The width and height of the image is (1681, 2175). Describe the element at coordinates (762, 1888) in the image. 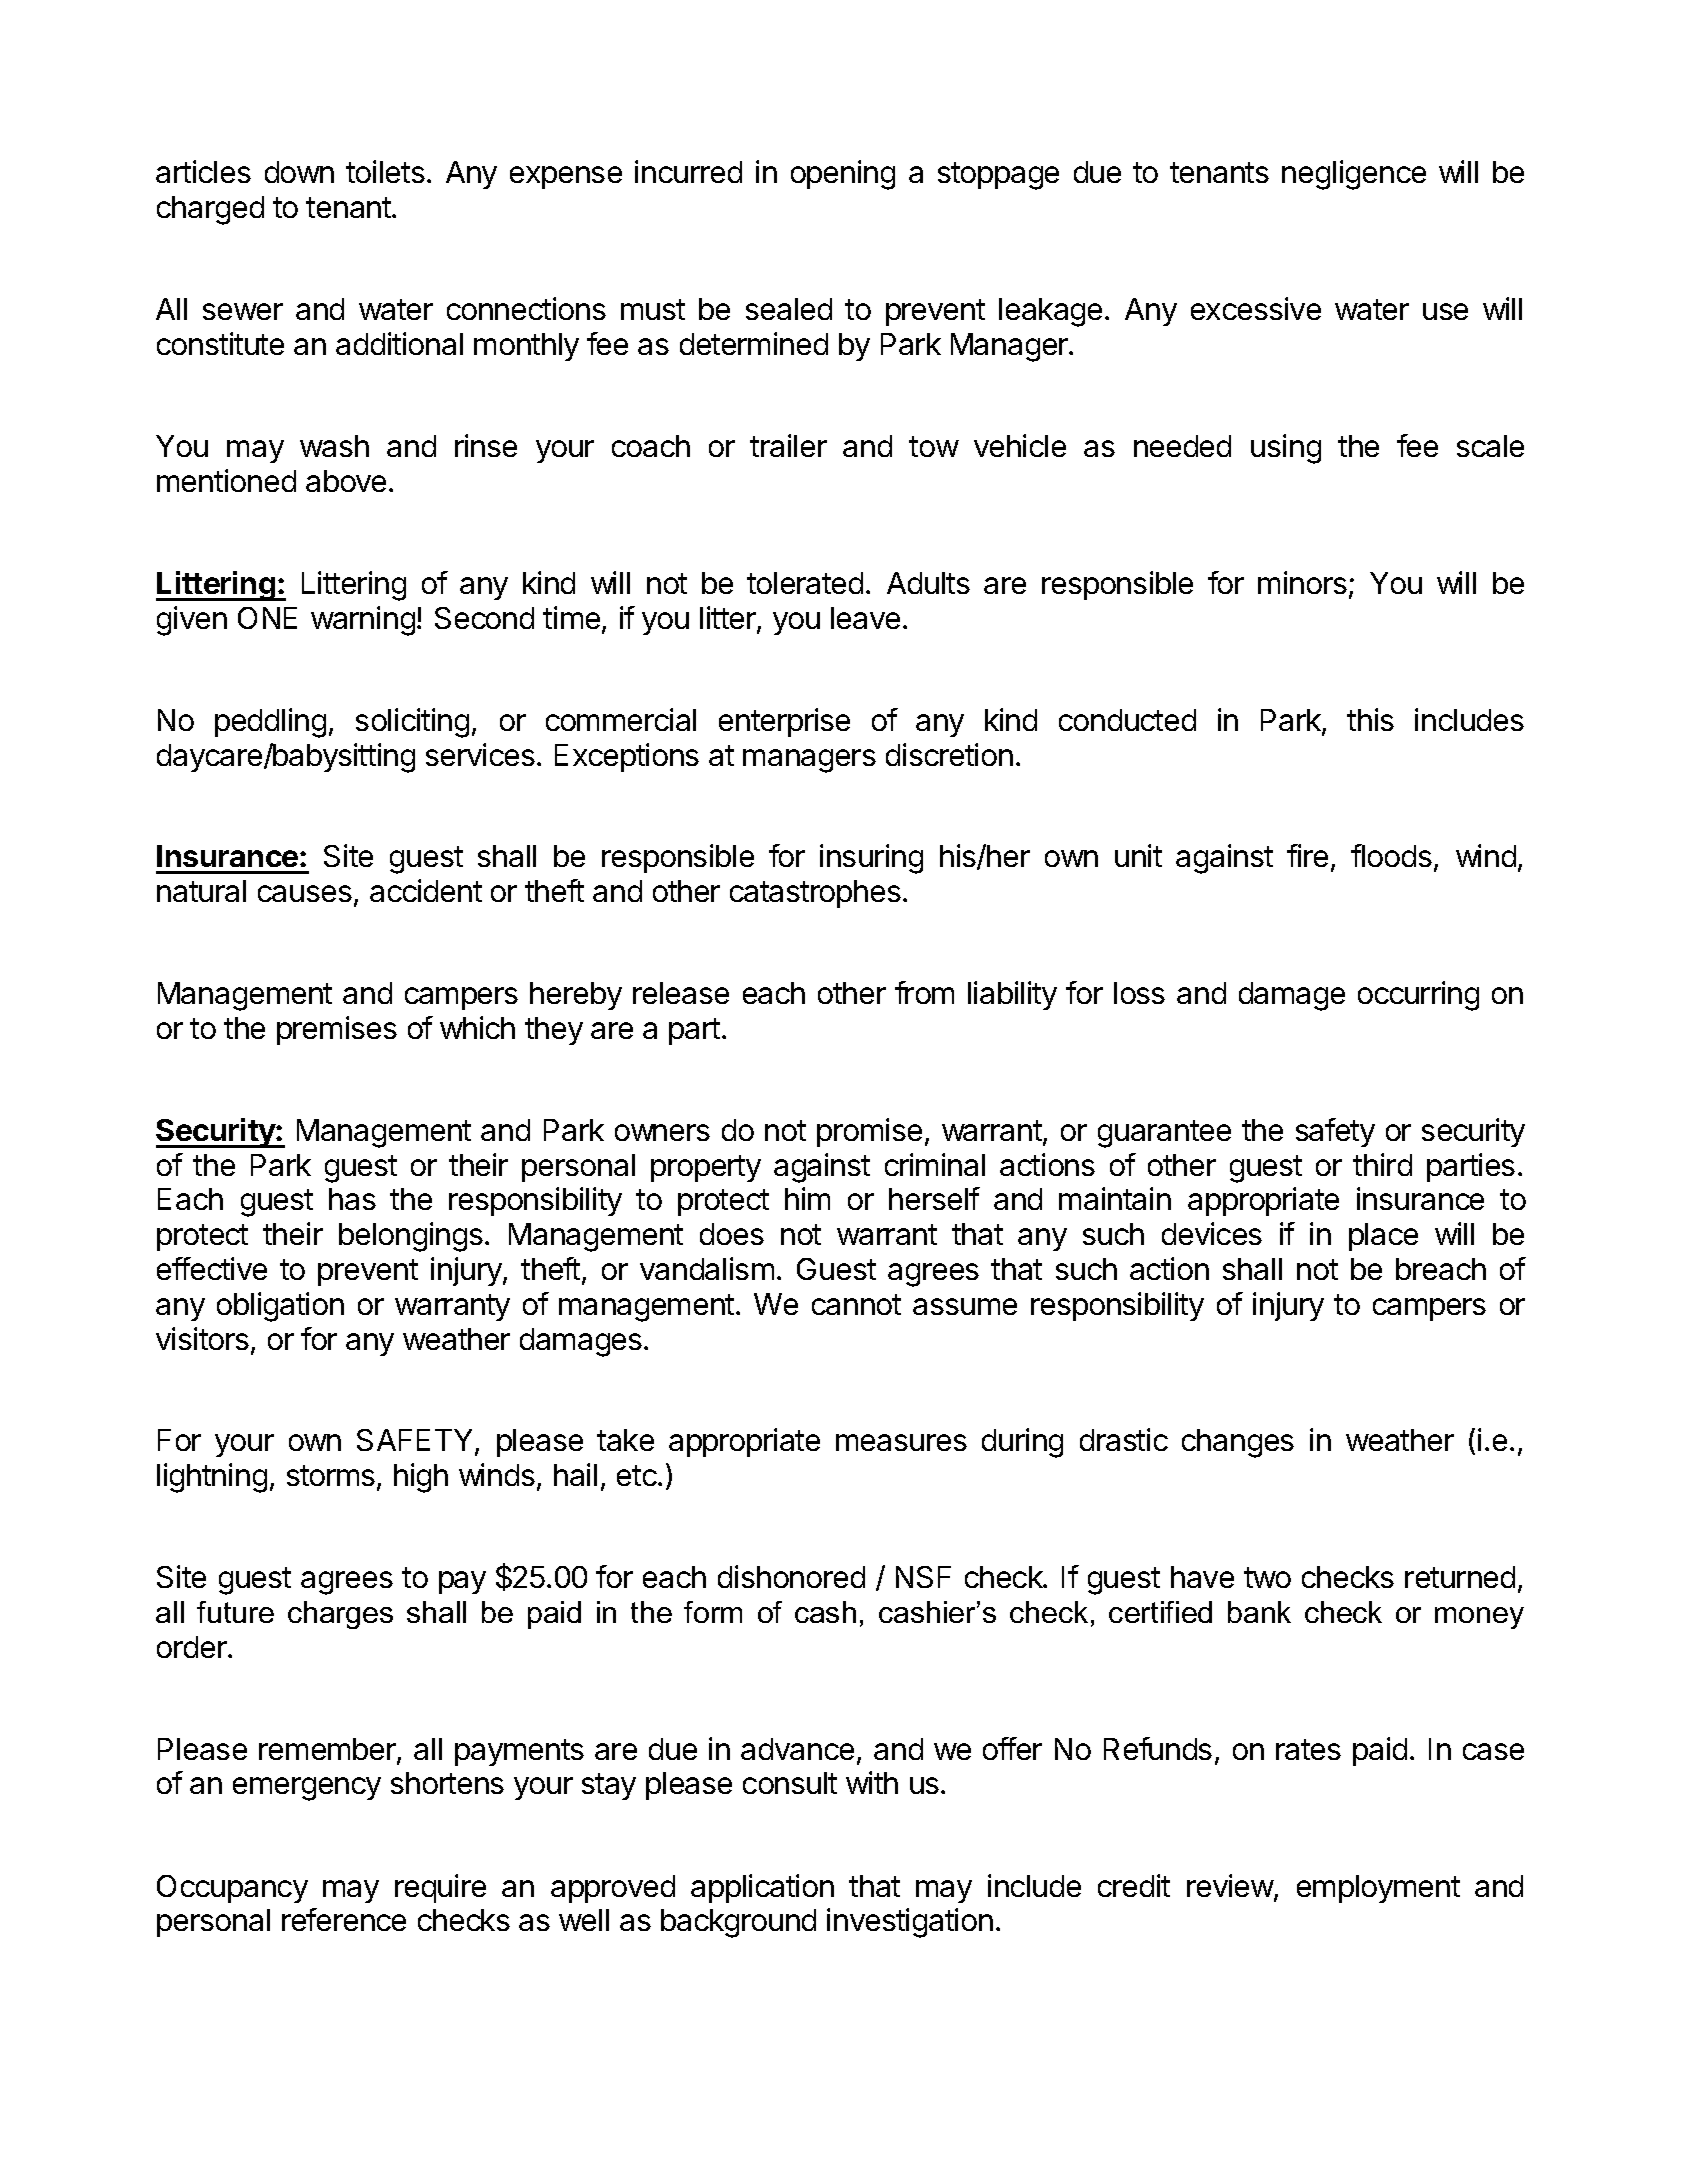

I see `application` at that location.
